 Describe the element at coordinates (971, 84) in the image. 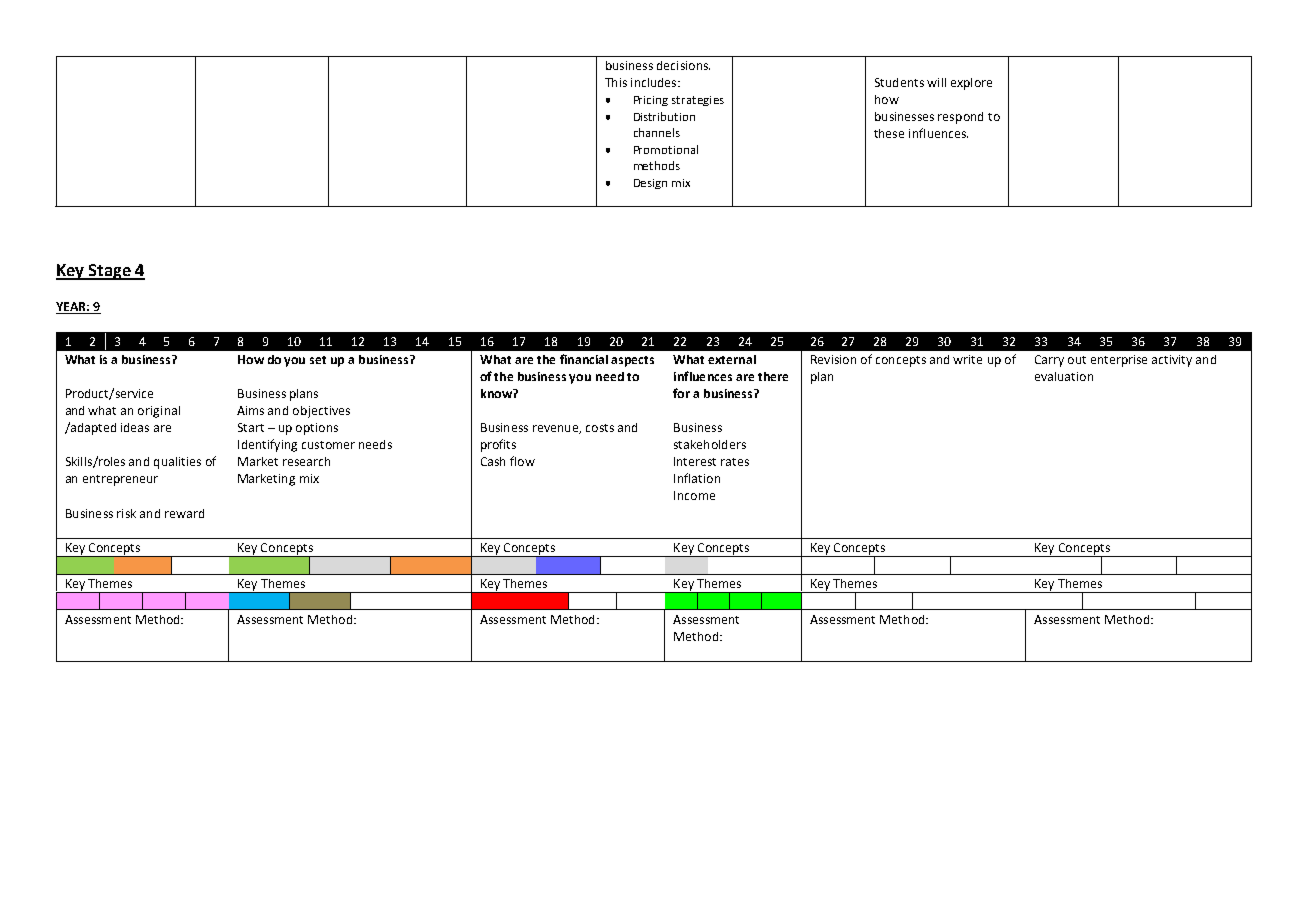

I see `explore` at that location.
